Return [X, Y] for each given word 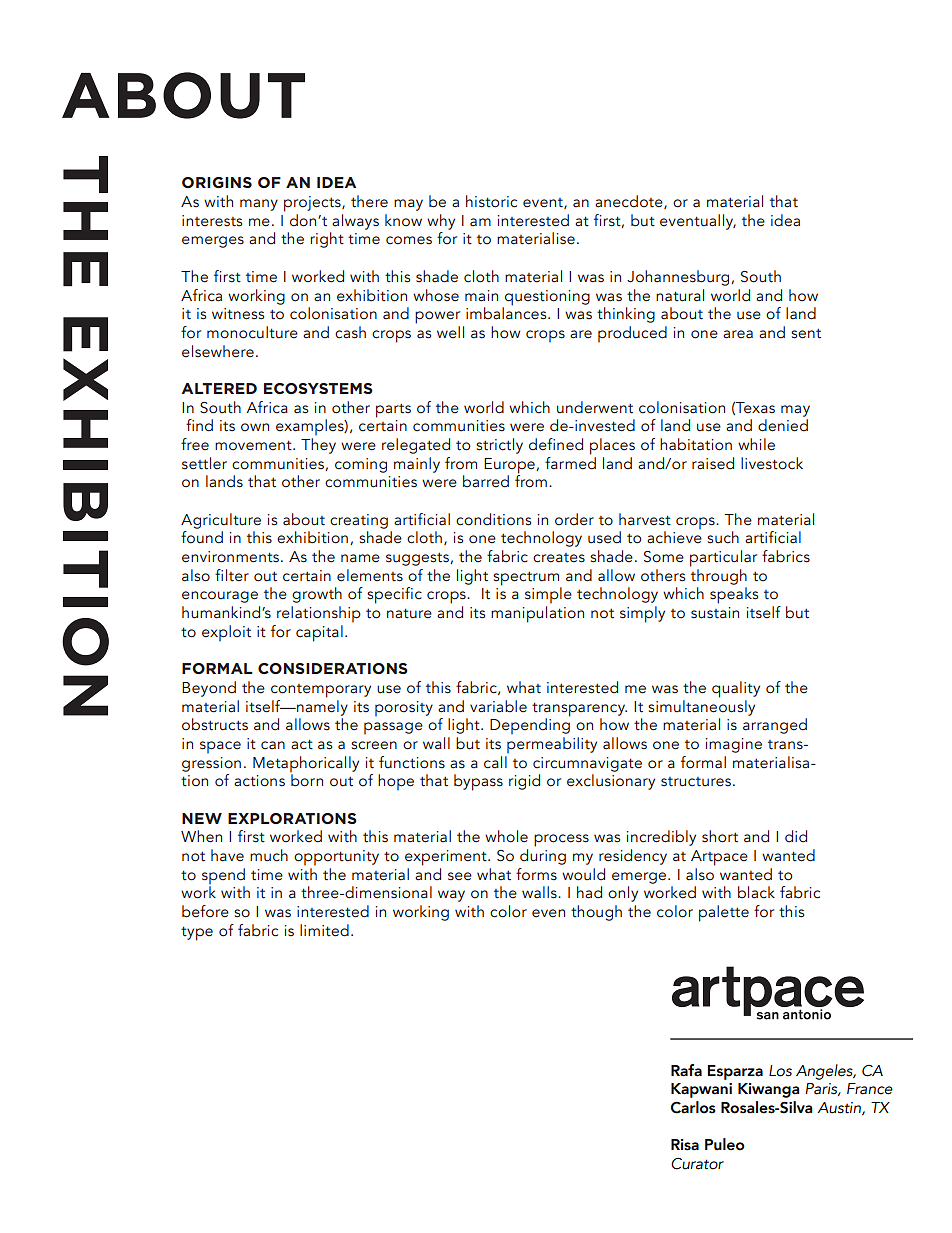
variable [498, 706]
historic [491, 201]
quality [736, 689]
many [259, 205]
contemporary [321, 691]
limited [324, 930]
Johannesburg [679, 278]
